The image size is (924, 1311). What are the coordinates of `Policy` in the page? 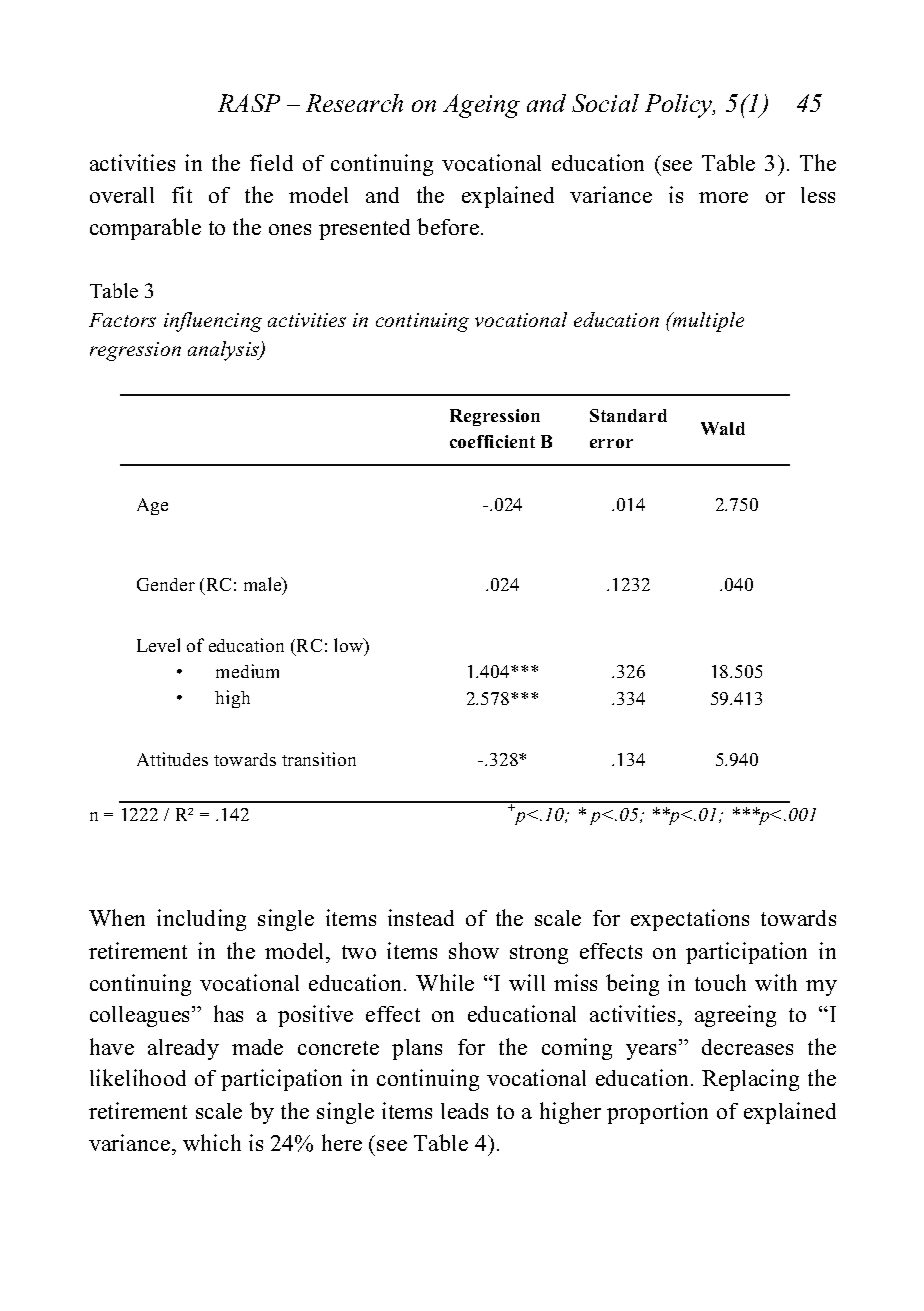 It's located at (680, 106).
